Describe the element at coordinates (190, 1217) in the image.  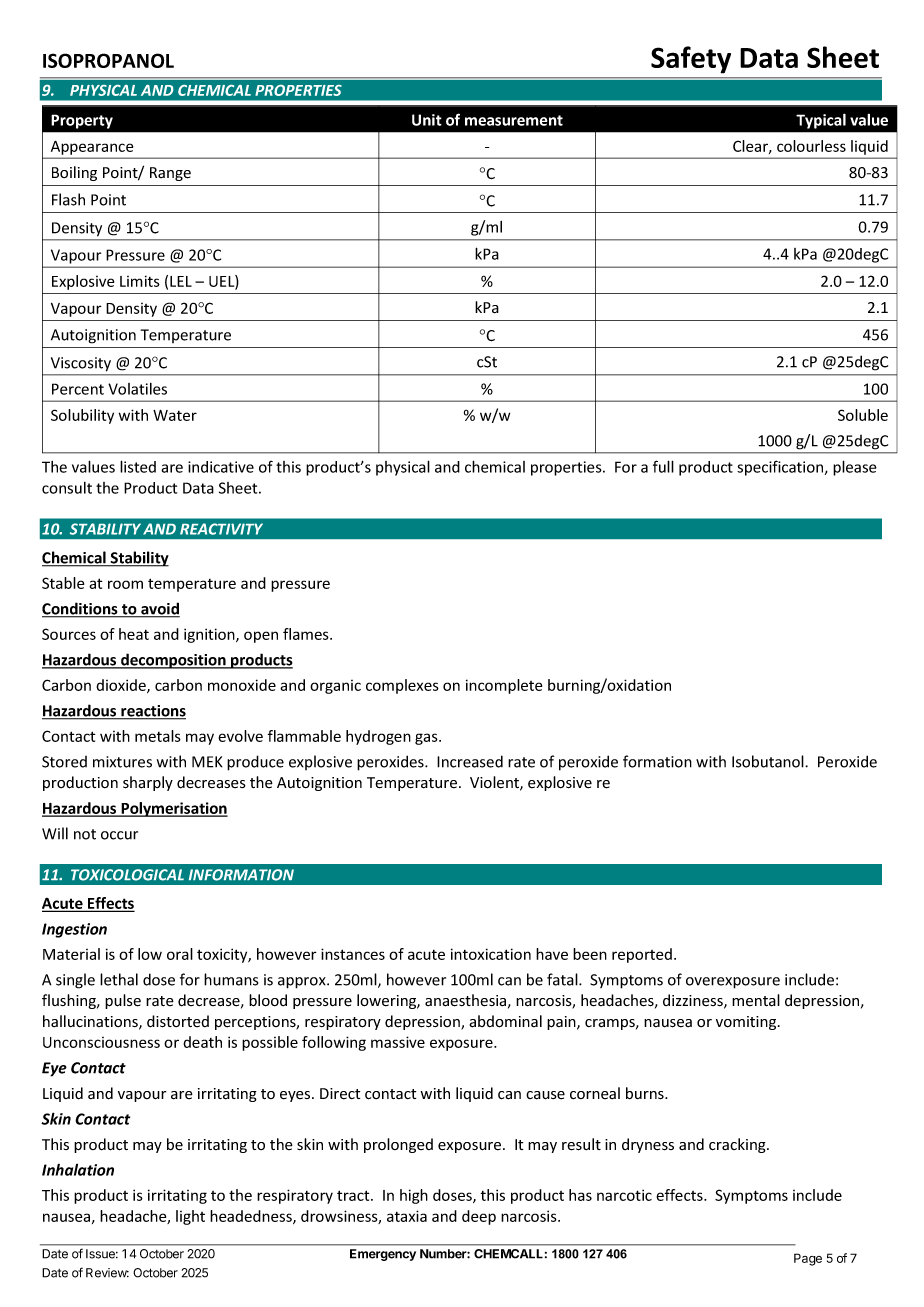
I see `light` at that location.
